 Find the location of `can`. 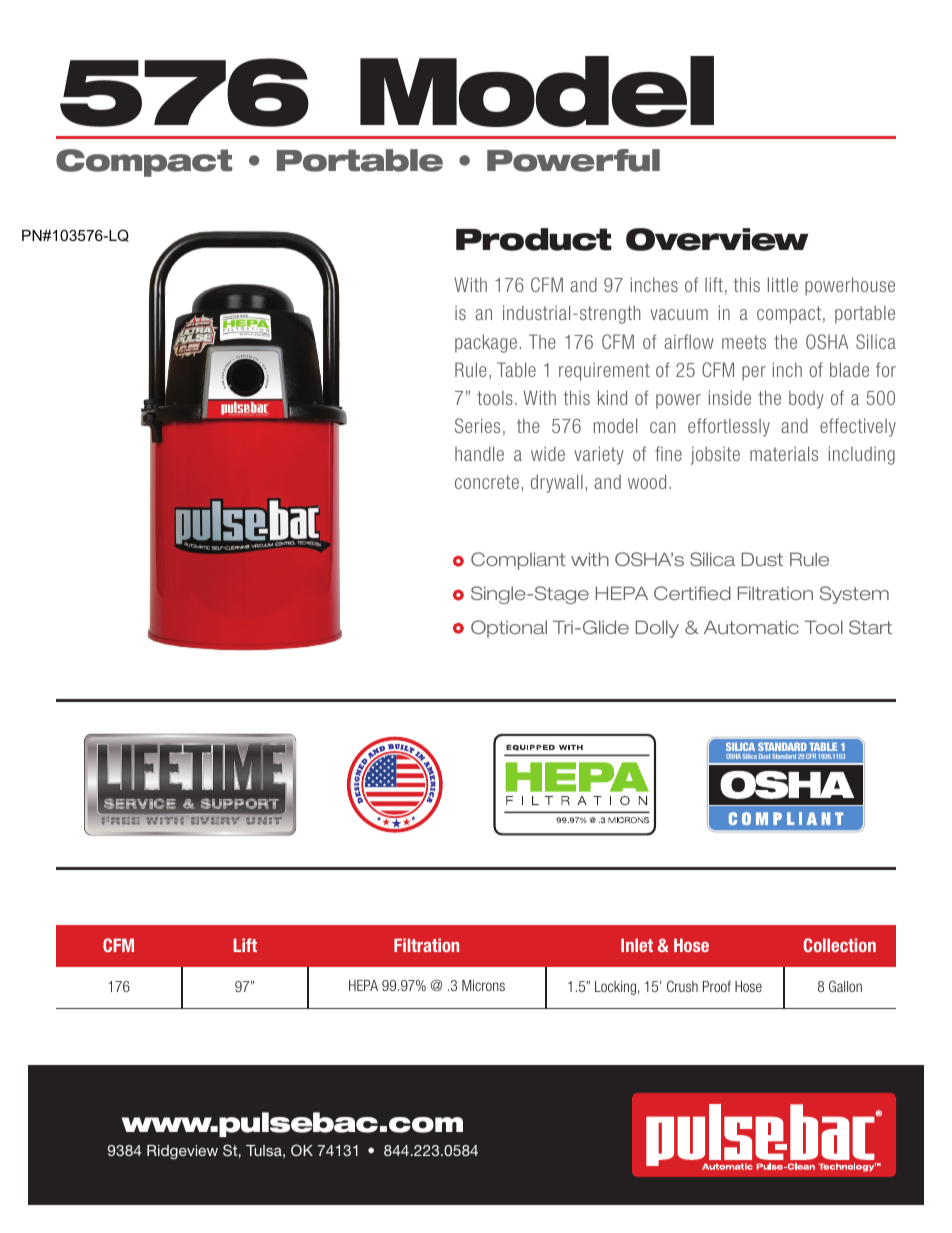

can is located at coordinates (662, 427).
